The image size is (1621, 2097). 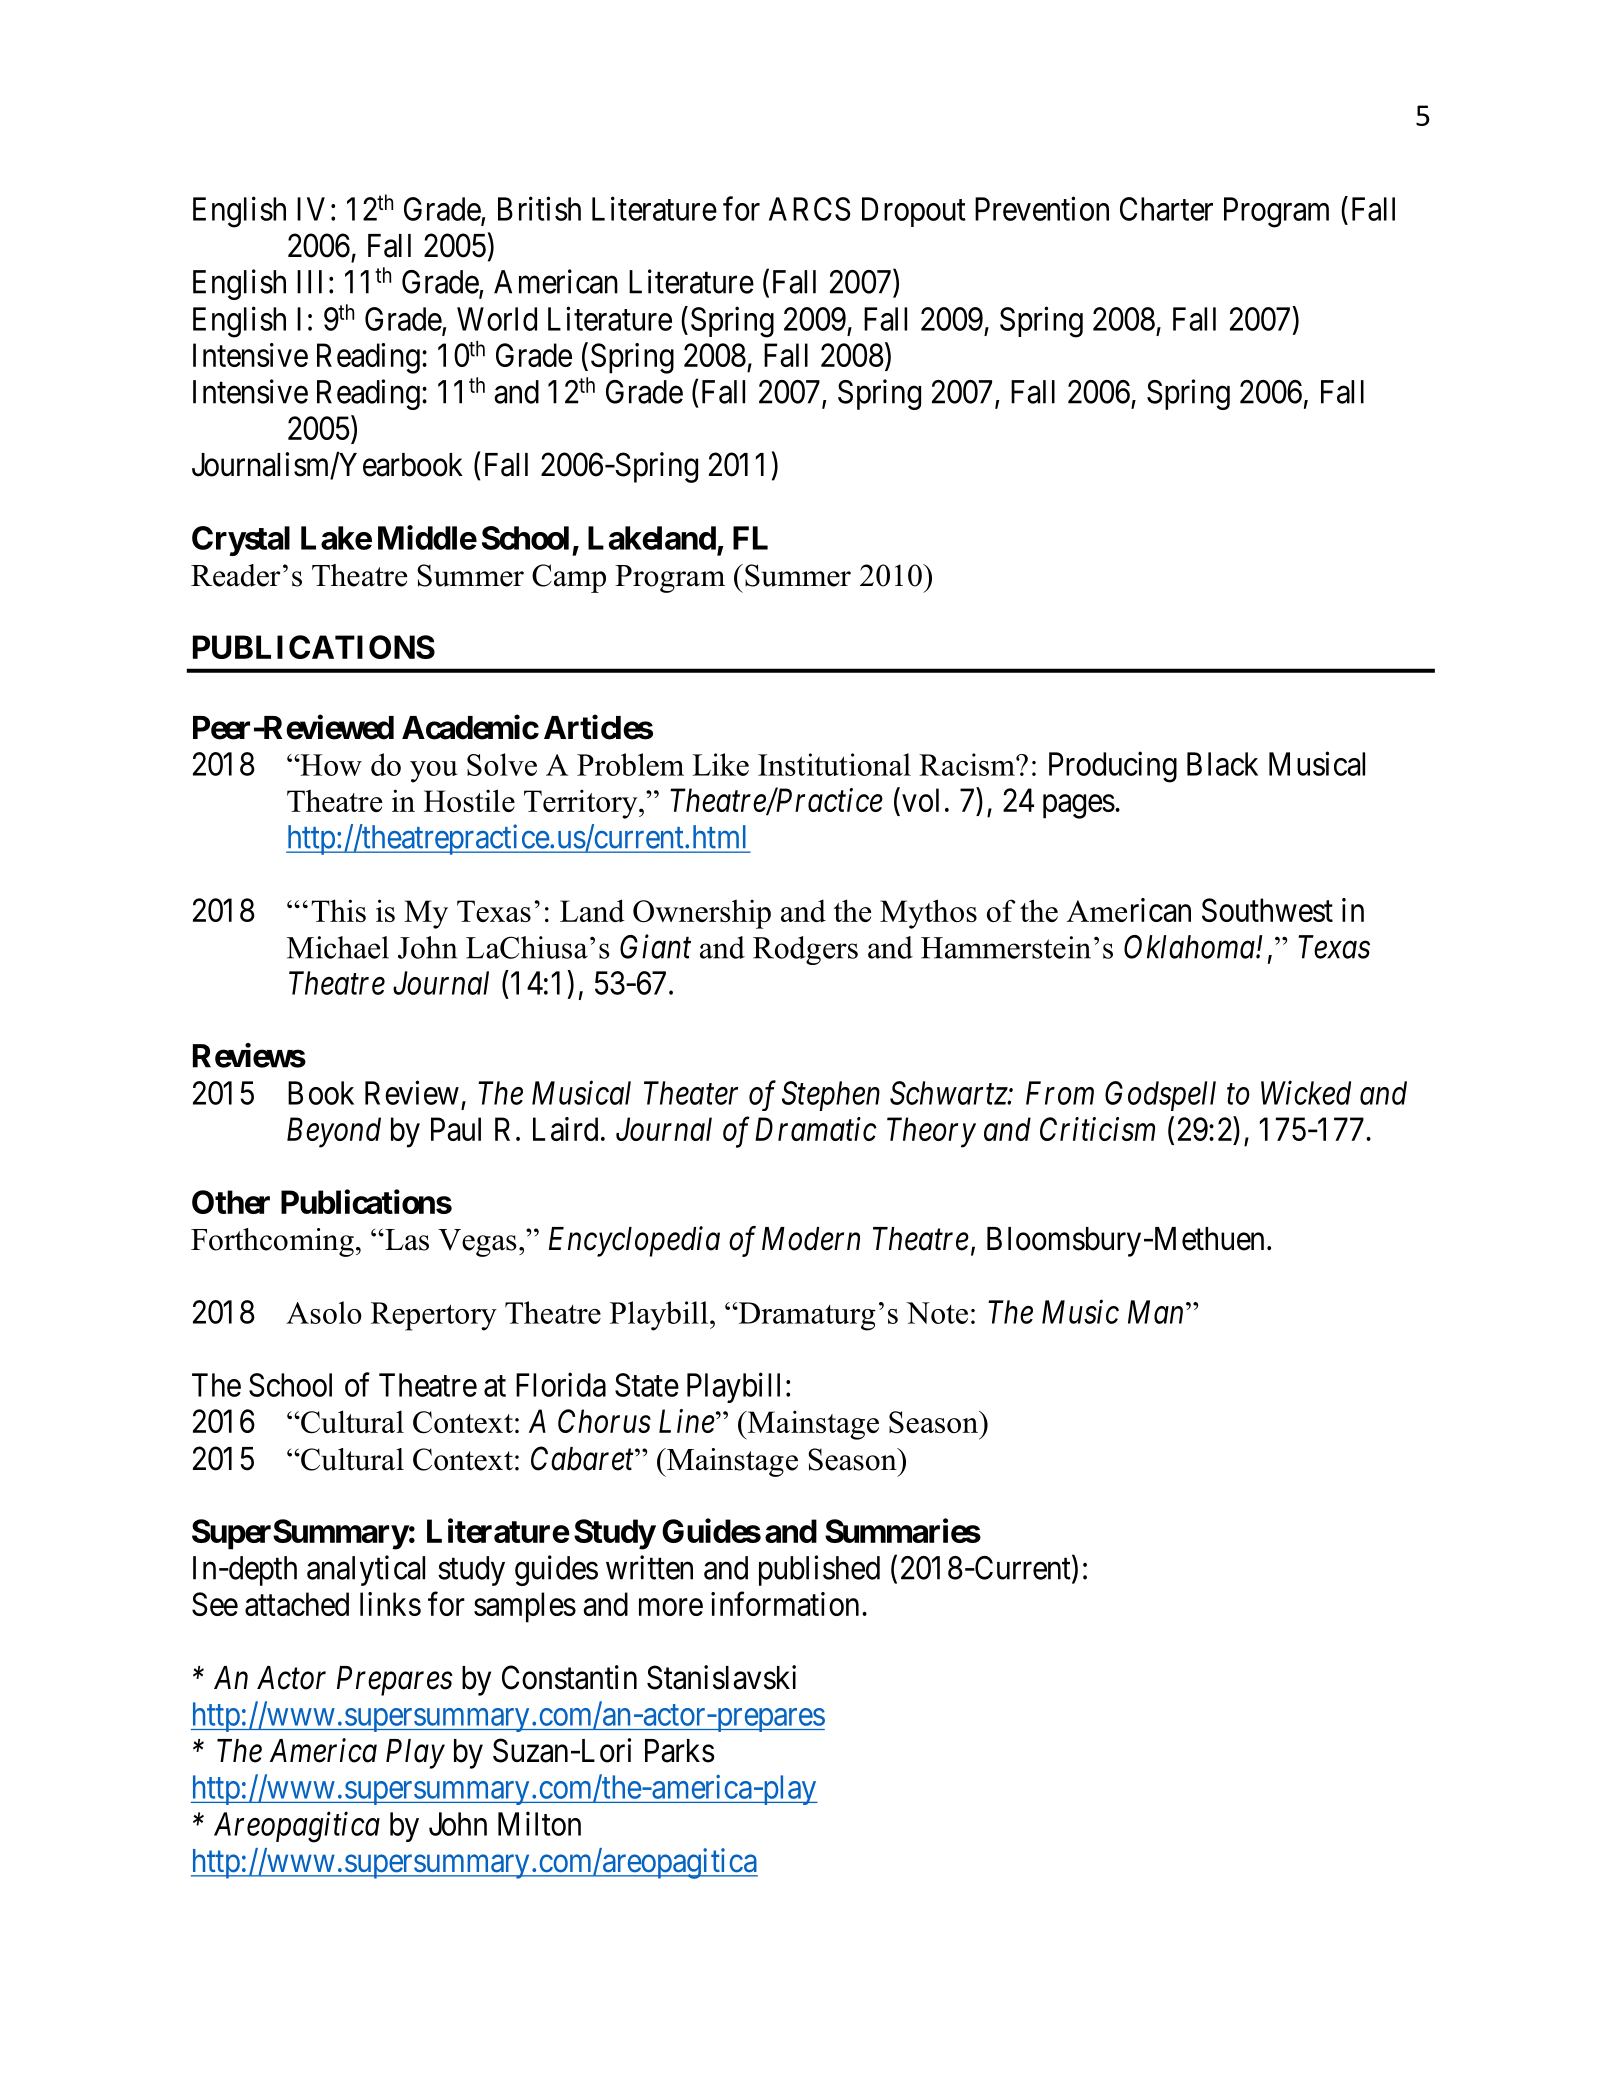 I want to click on III, so click(x=309, y=282).
